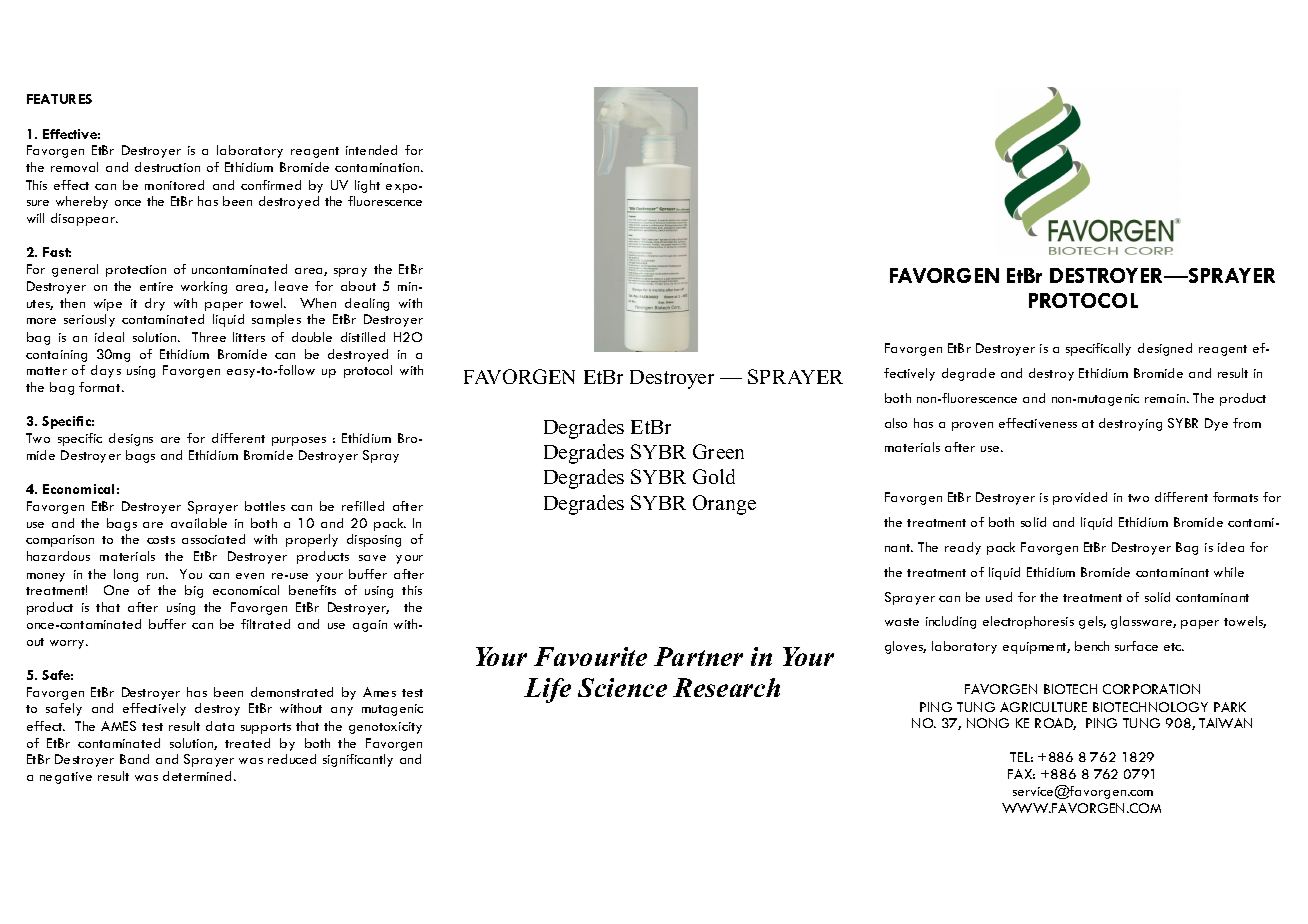 The width and height of the page is (1308, 924). What do you see at coordinates (131, 439) in the page?
I see `designs` at bounding box center [131, 439].
